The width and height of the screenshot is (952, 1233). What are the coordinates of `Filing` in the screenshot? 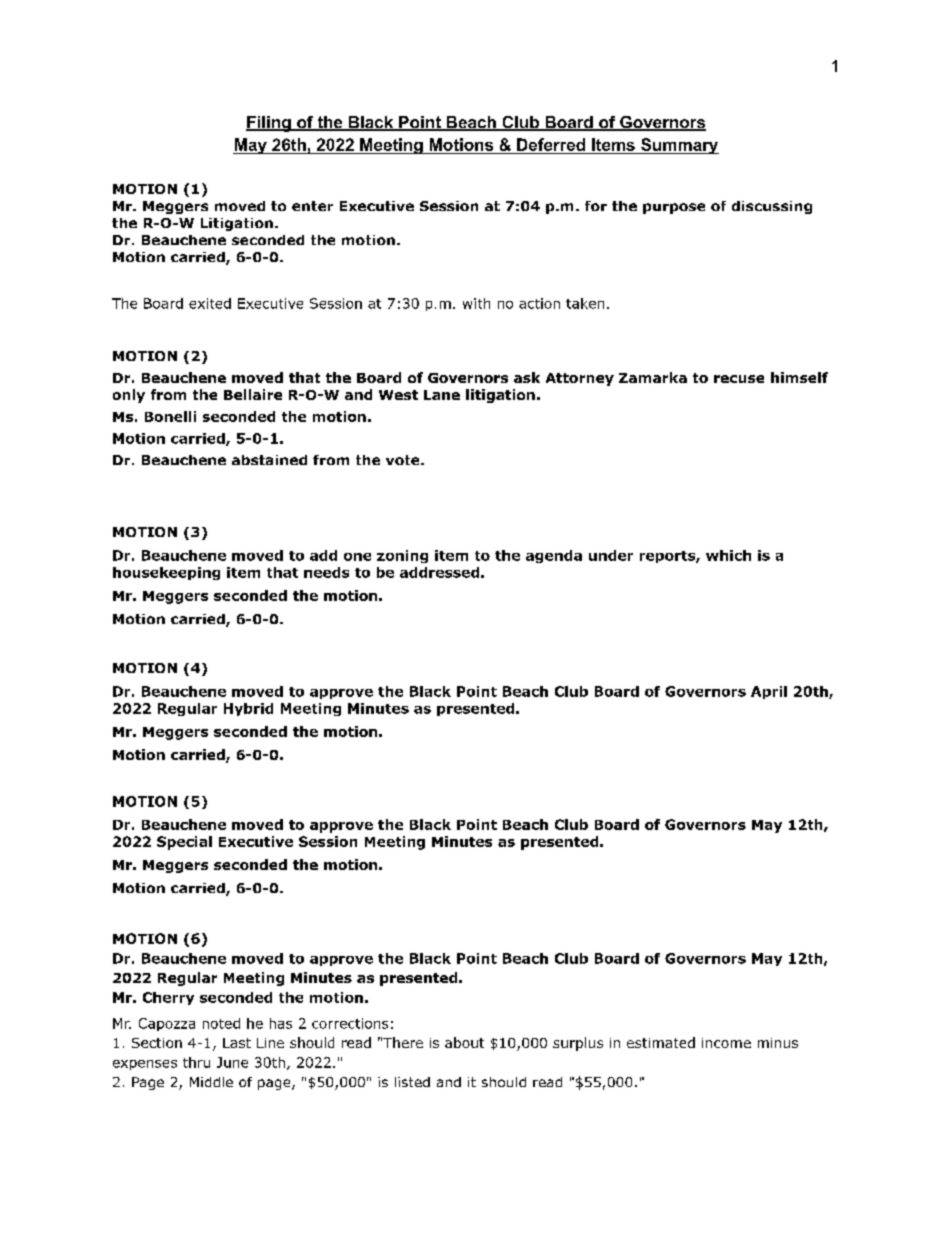 It's located at (269, 124).
